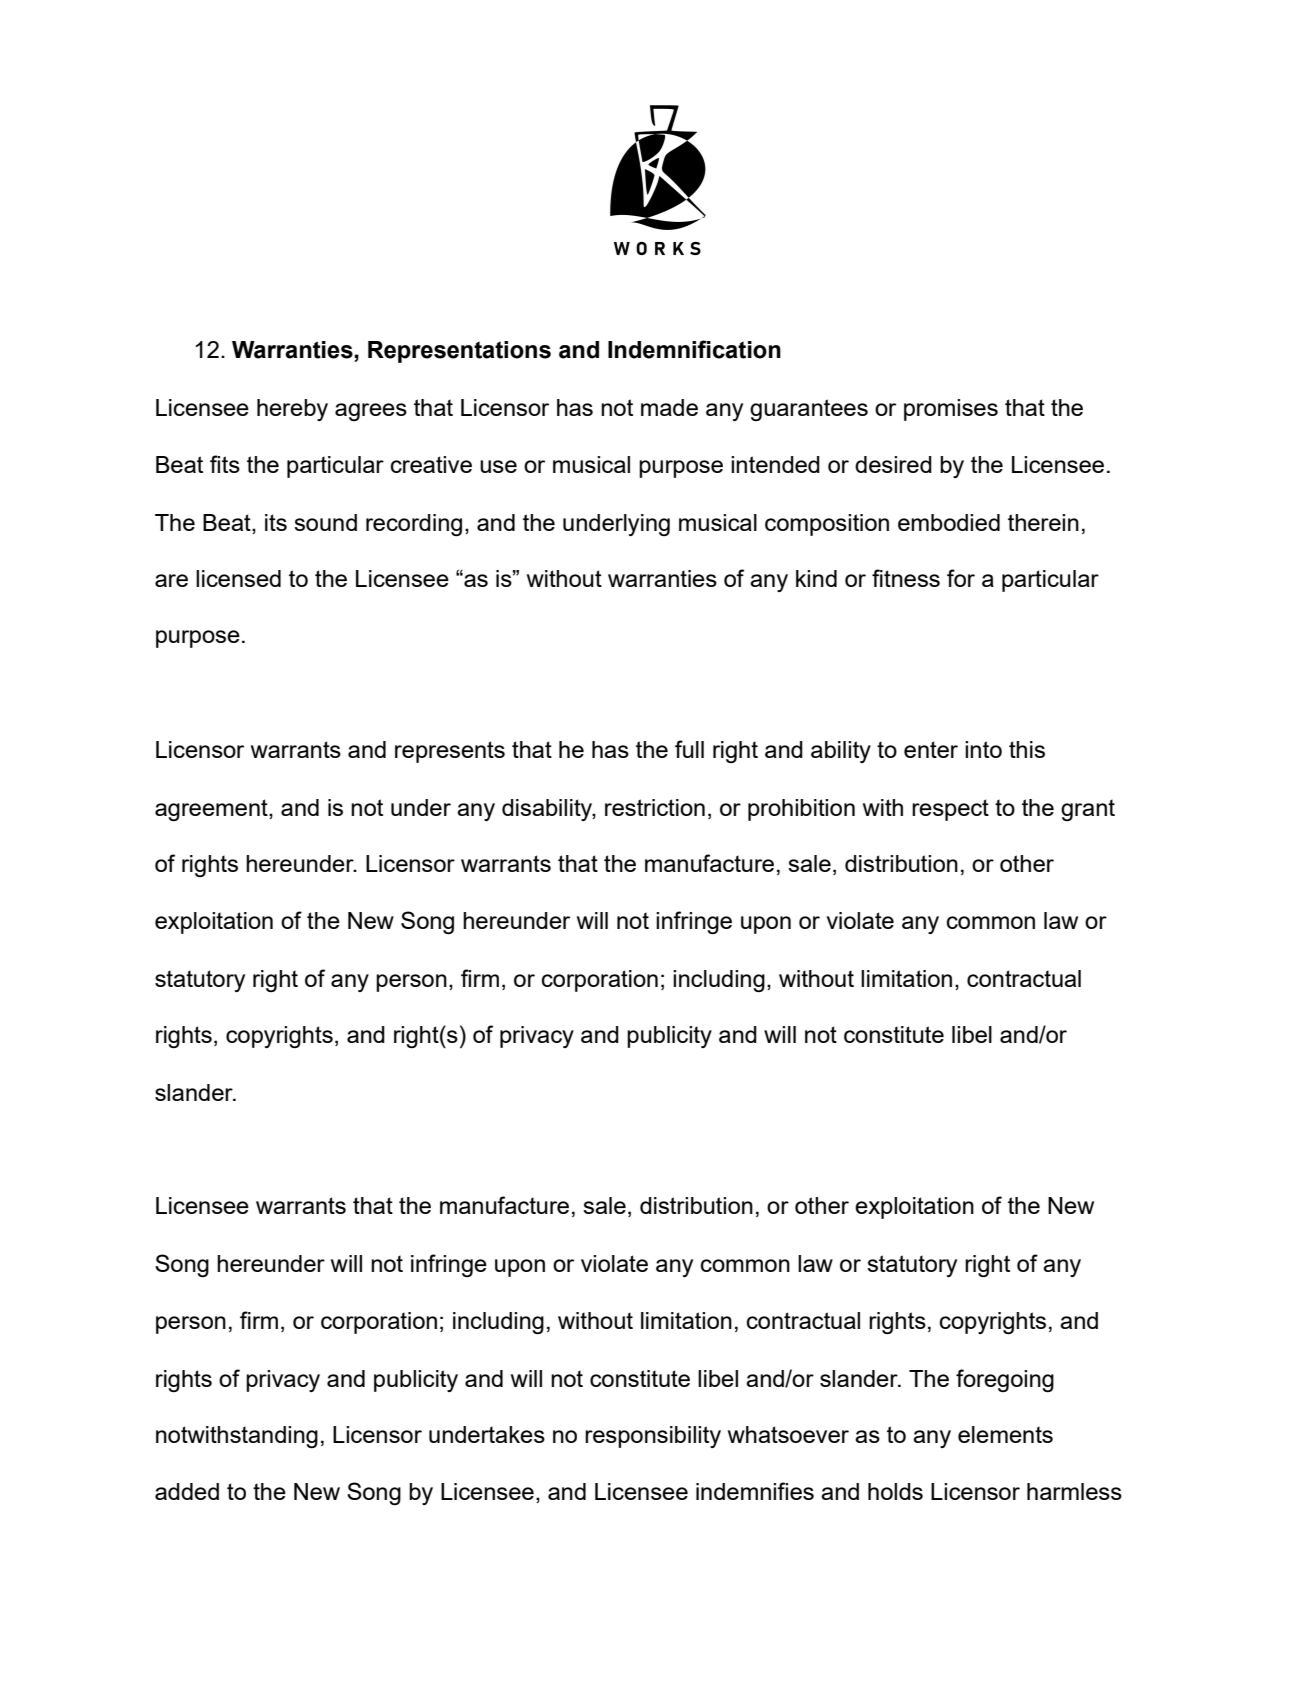  What do you see at coordinates (292, 410) in the screenshot?
I see `hereby` at bounding box center [292, 410].
